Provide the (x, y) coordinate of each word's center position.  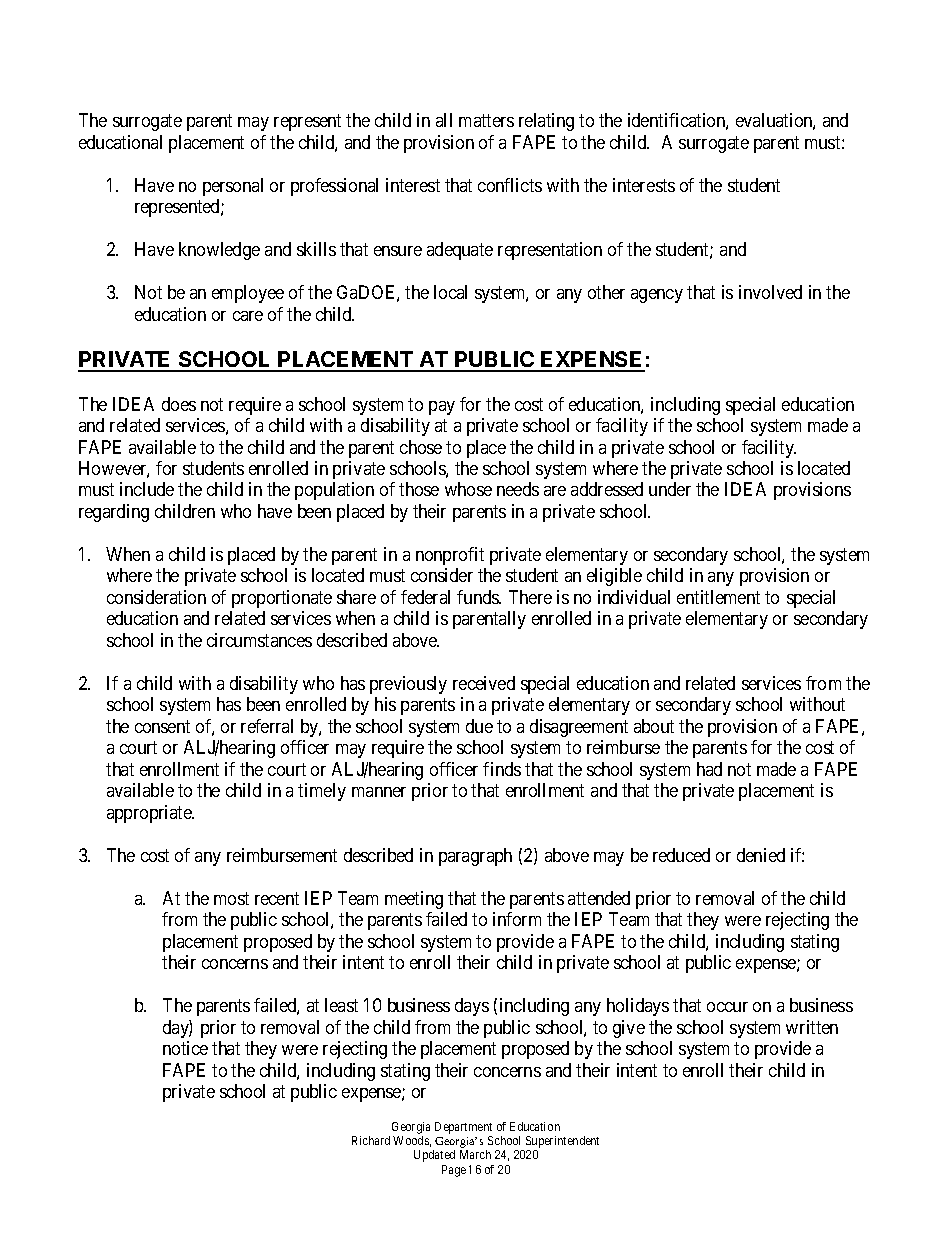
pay (442, 408)
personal (233, 187)
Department (463, 1128)
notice (185, 1048)
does (179, 404)
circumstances (259, 640)
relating (546, 122)
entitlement (718, 597)
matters (486, 121)
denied (761, 855)
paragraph (475, 857)
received (484, 683)
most (231, 898)
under (670, 489)
